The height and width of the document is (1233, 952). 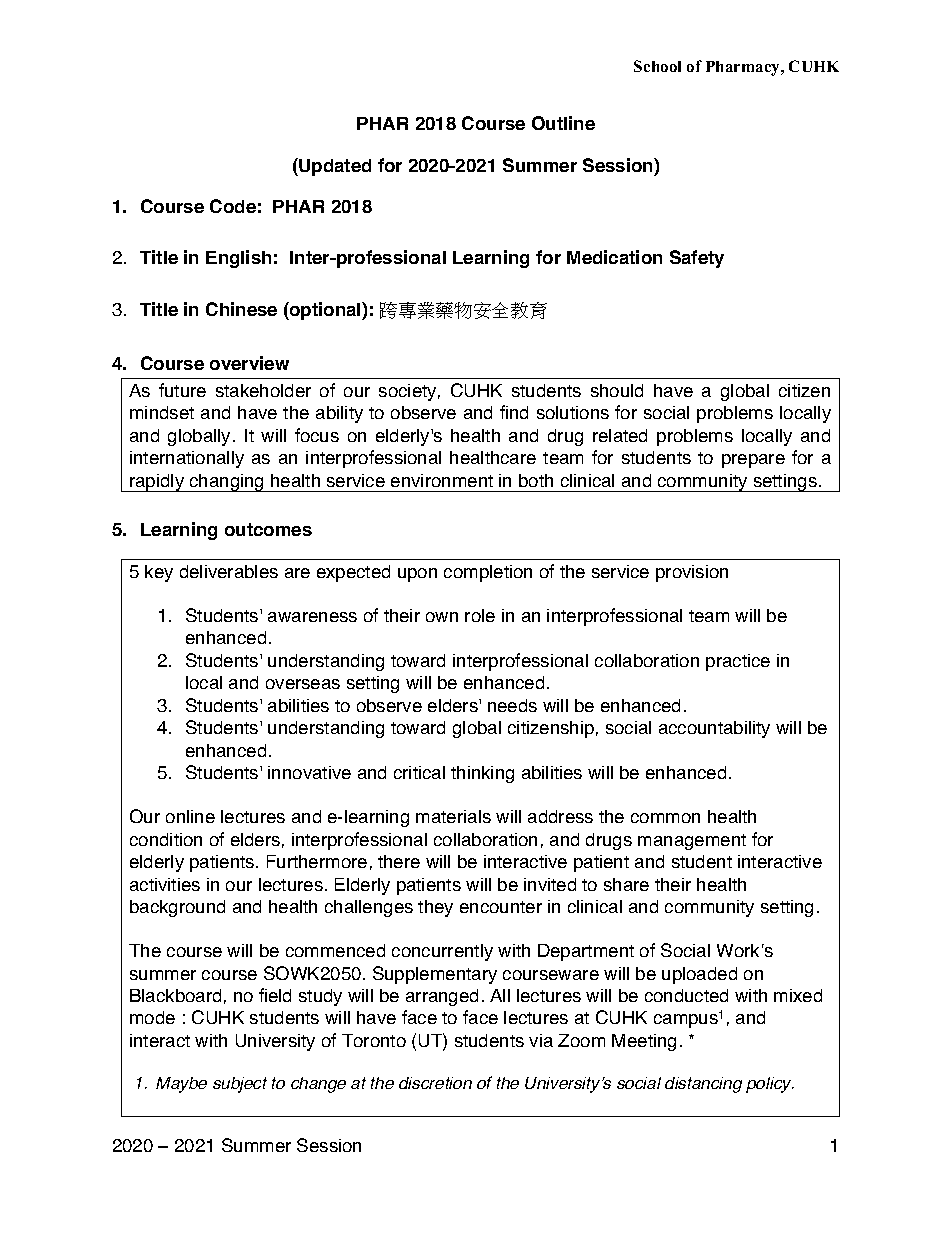 What do you see at coordinates (241, 309) in the document?
I see `Chinese` at bounding box center [241, 309].
